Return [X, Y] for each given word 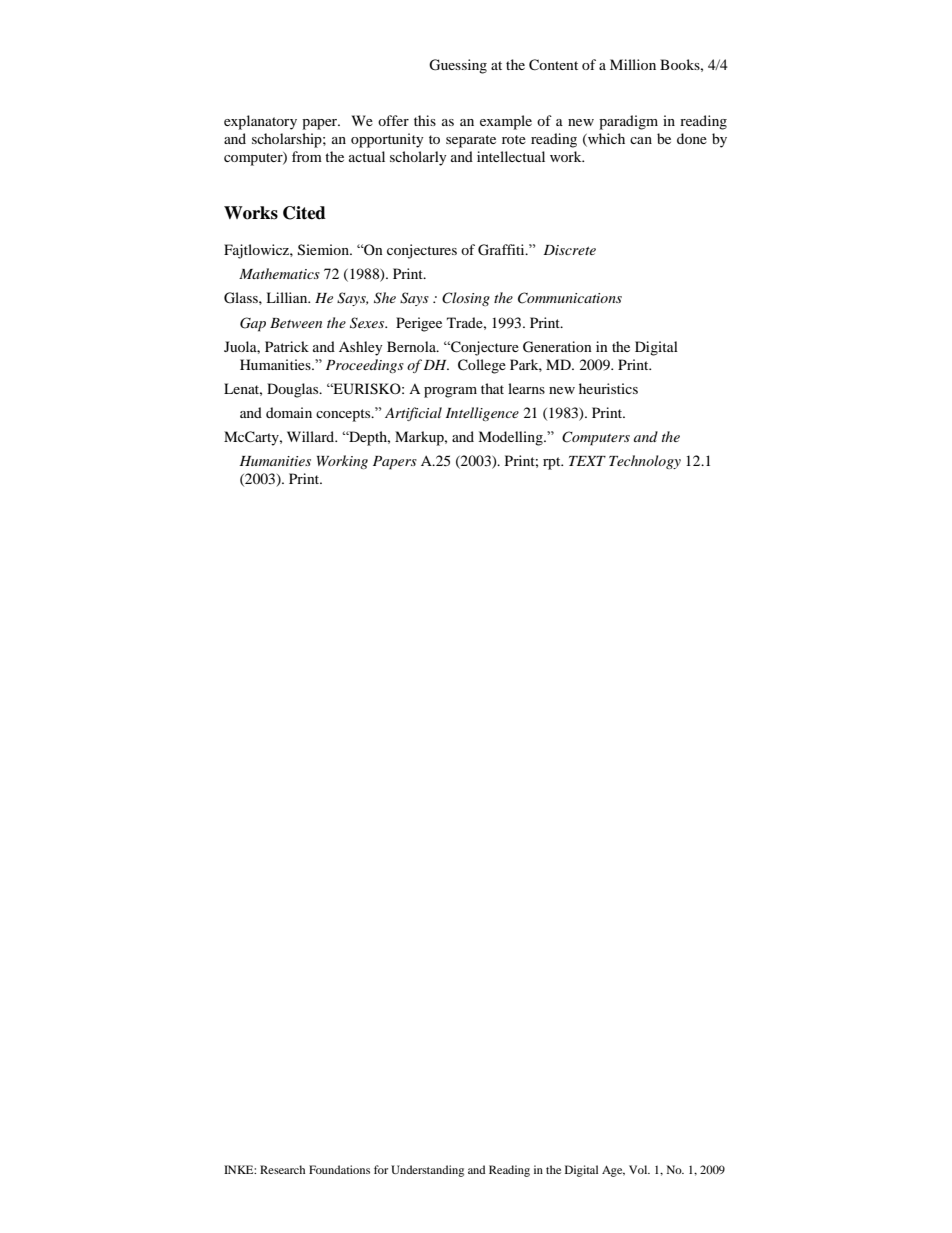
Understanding [427, 1171]
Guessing [458, 66]
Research [282, 1169]
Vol [639, 1169]
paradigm [628, 122]
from [307, 156]
